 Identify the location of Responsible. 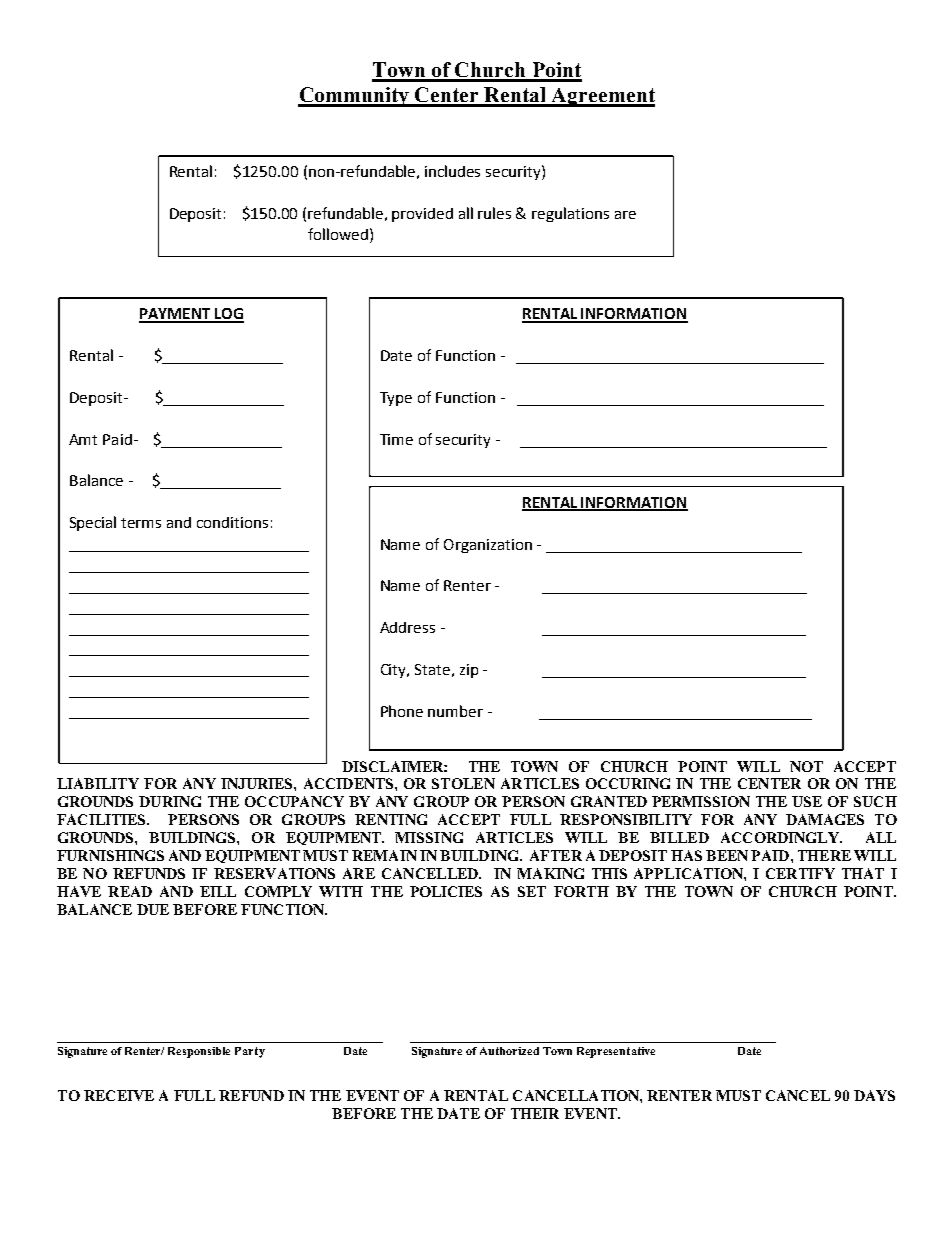
(199, 1052).
